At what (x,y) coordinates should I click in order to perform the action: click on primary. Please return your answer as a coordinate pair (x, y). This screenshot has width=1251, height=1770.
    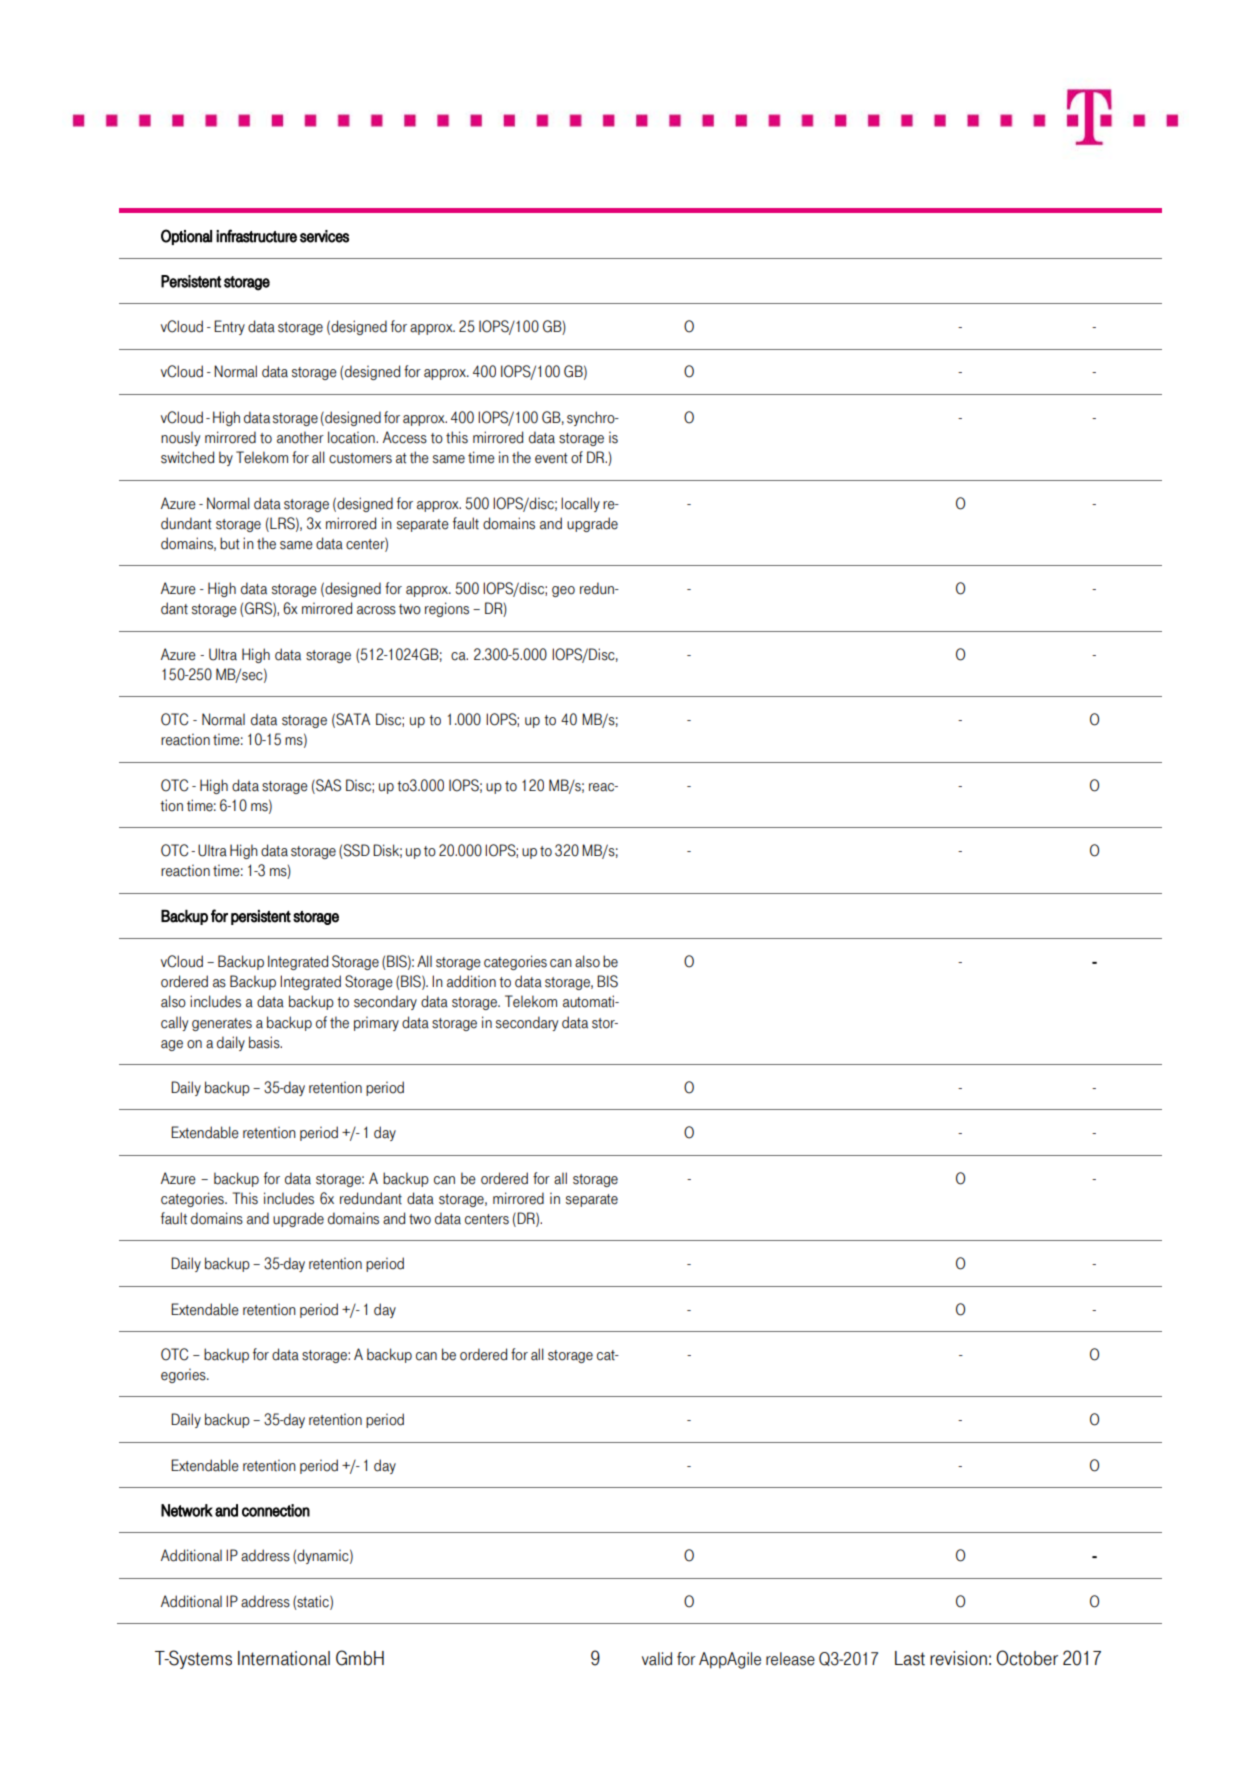
    Looking at the image, I should click on (376, 1023).
